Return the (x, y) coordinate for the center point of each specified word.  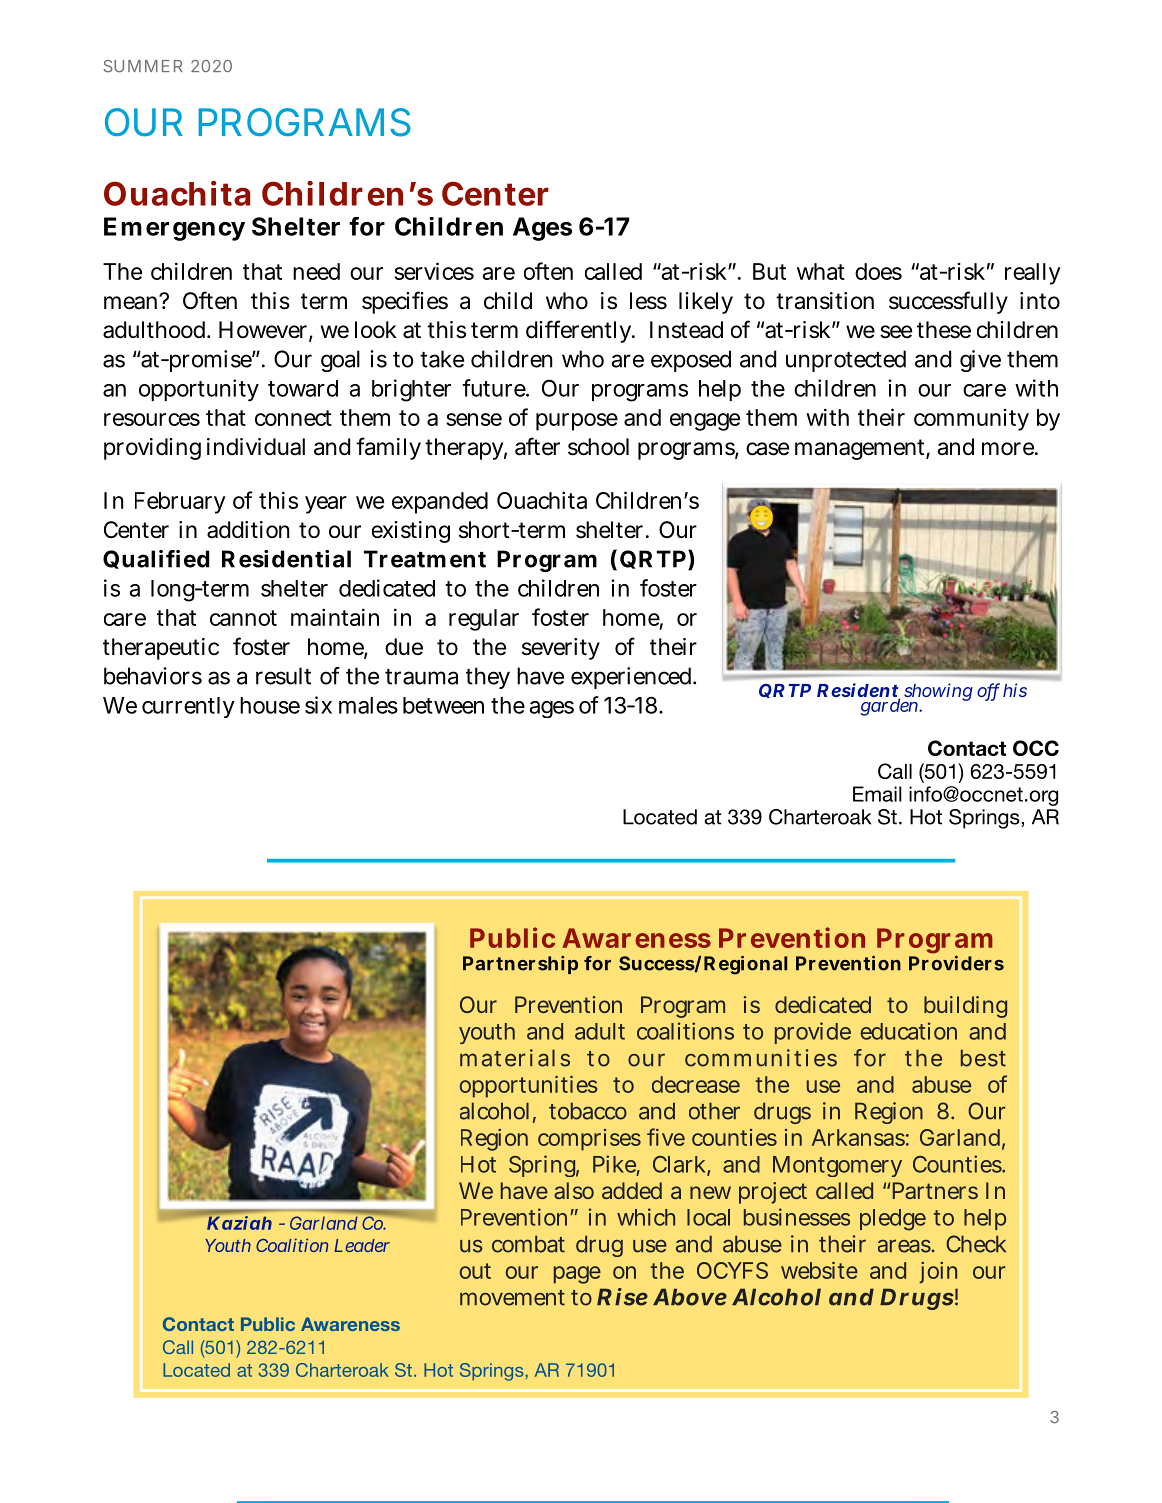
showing (937, 693)
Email (877, 794)
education (908, 1031)
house (270, 705)
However (264, 331)
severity (561, 649)
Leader (362, 1245)
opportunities (528, 1087)
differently (579, 331)
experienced (631, 678)
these (944, 330)
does (878, 271)
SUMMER (142, 66)
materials (515, 1058)
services (434, 271)
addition (248, 530)
